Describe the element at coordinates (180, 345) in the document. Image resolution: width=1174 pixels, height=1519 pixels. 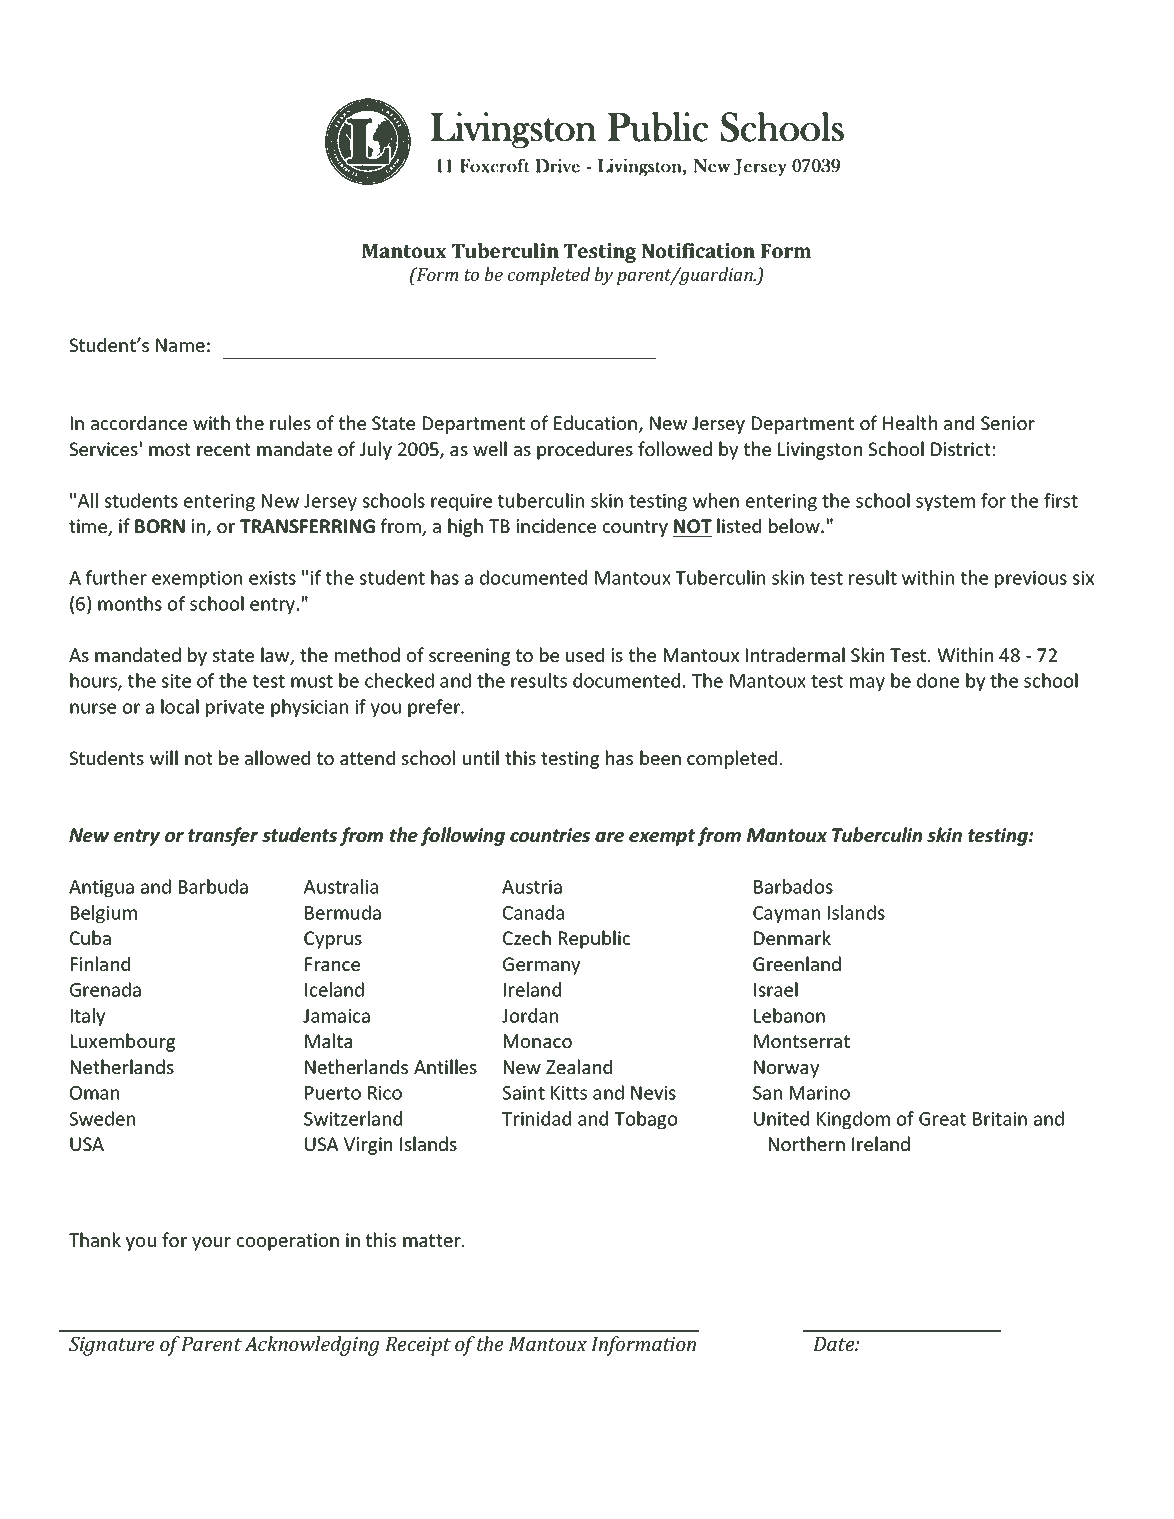
I see `Name` at that location.
